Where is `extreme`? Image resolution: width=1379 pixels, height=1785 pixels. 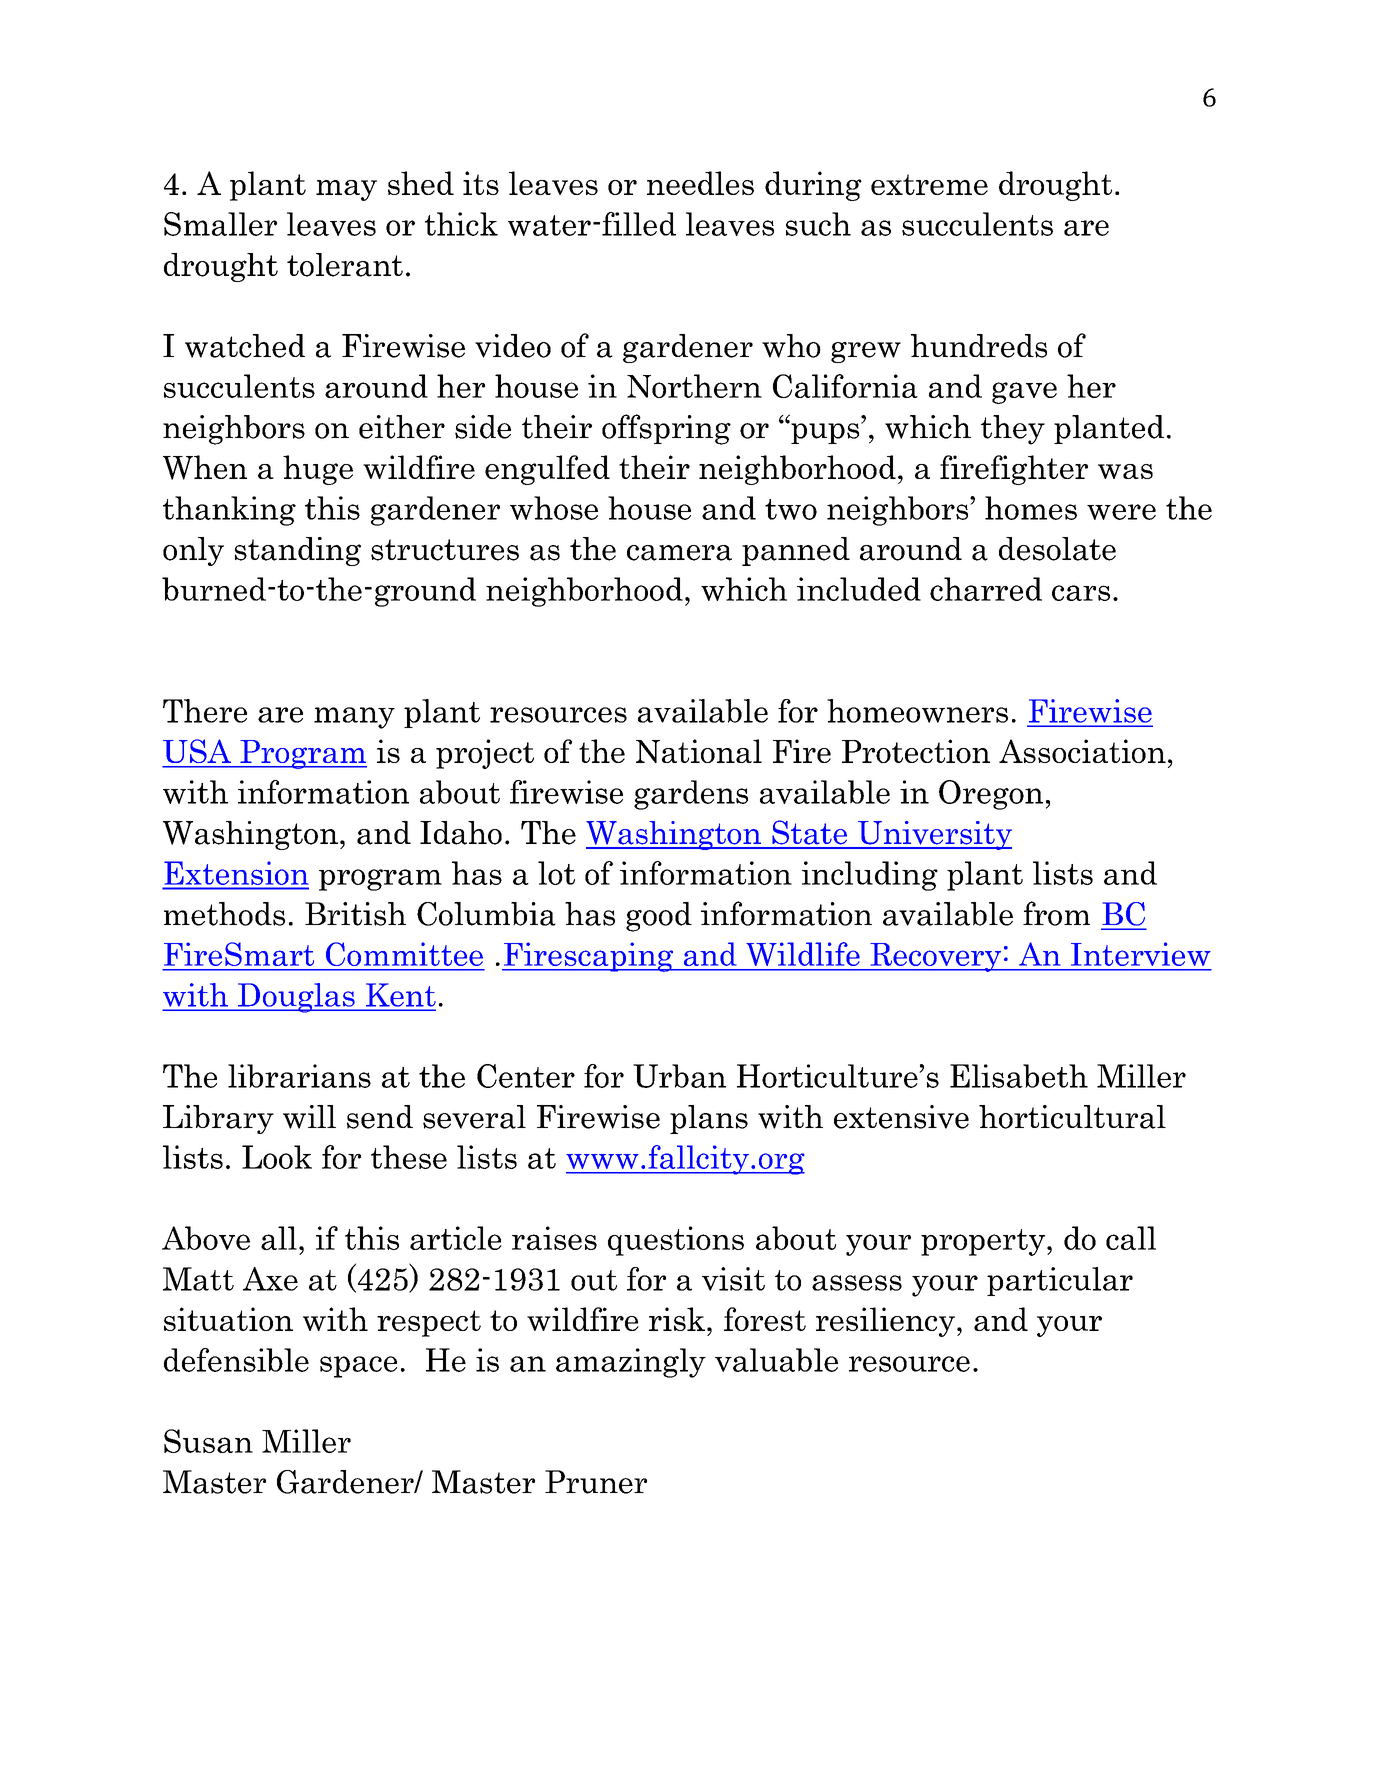 extreme is located at coordinates (929, 184).
